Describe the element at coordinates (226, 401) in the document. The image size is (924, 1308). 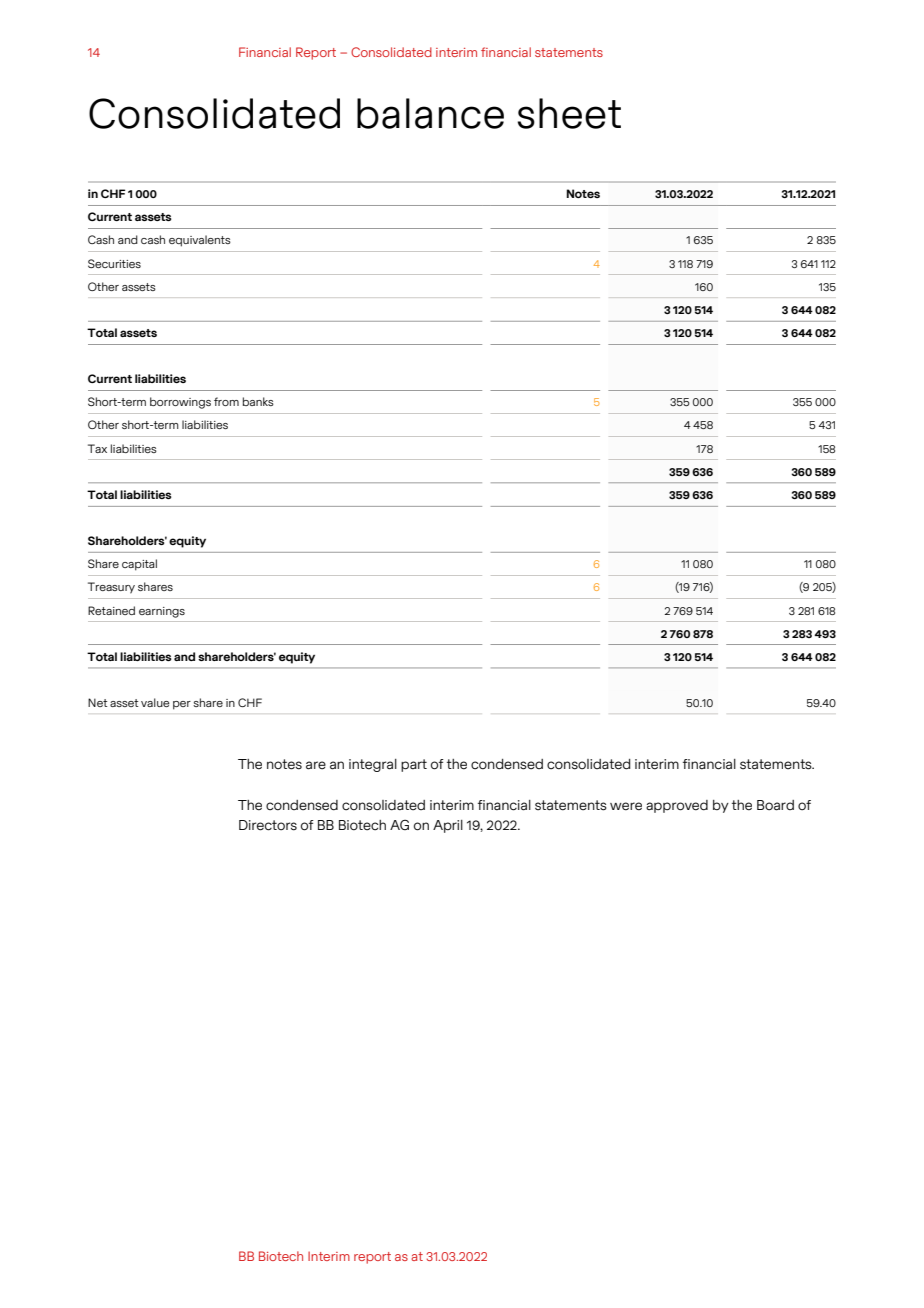
I see `from` at that location.
